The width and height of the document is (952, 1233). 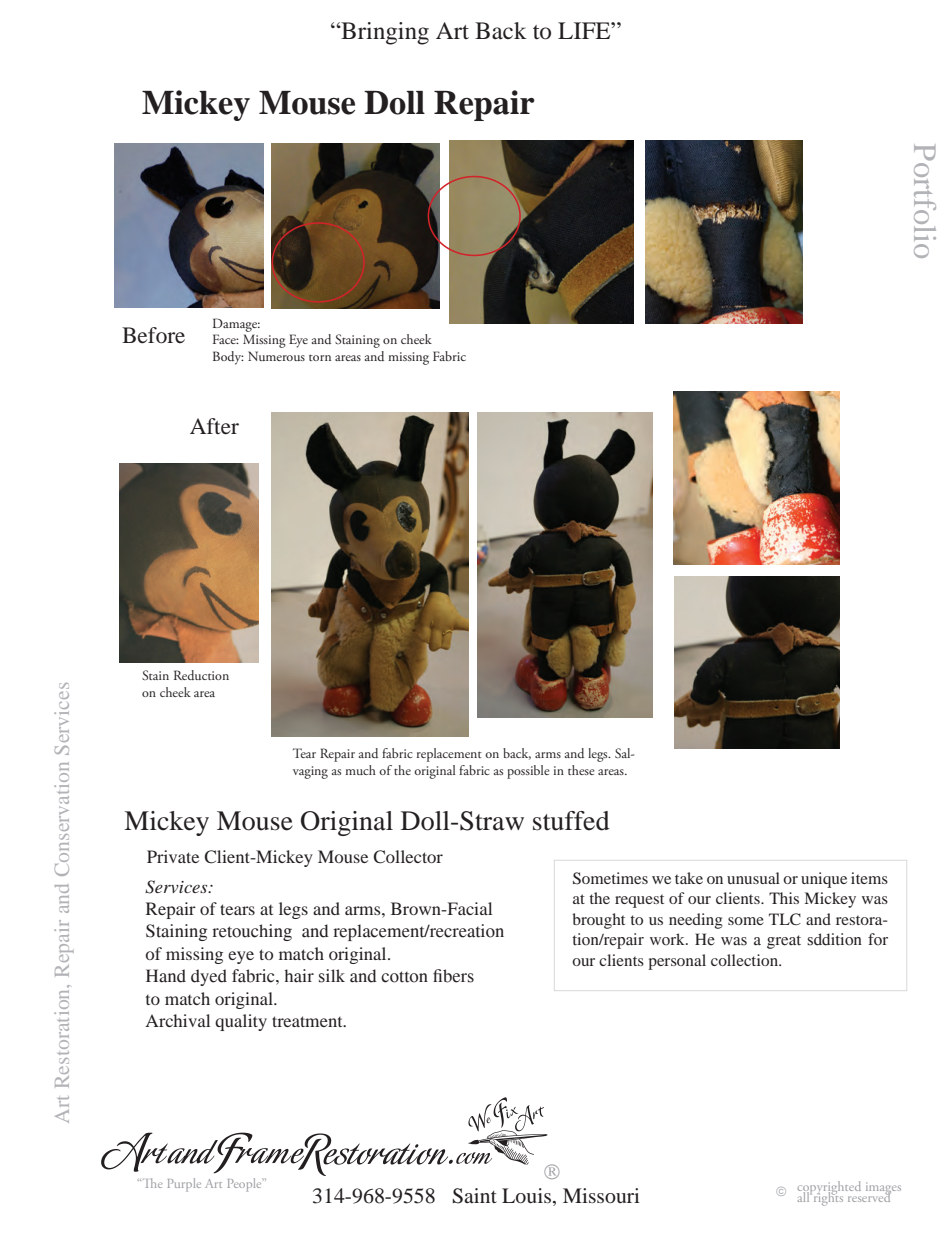 What do you see at coordinates (276, 356) in the document?
I see `Numerous` at bounding box center [276, 356].
